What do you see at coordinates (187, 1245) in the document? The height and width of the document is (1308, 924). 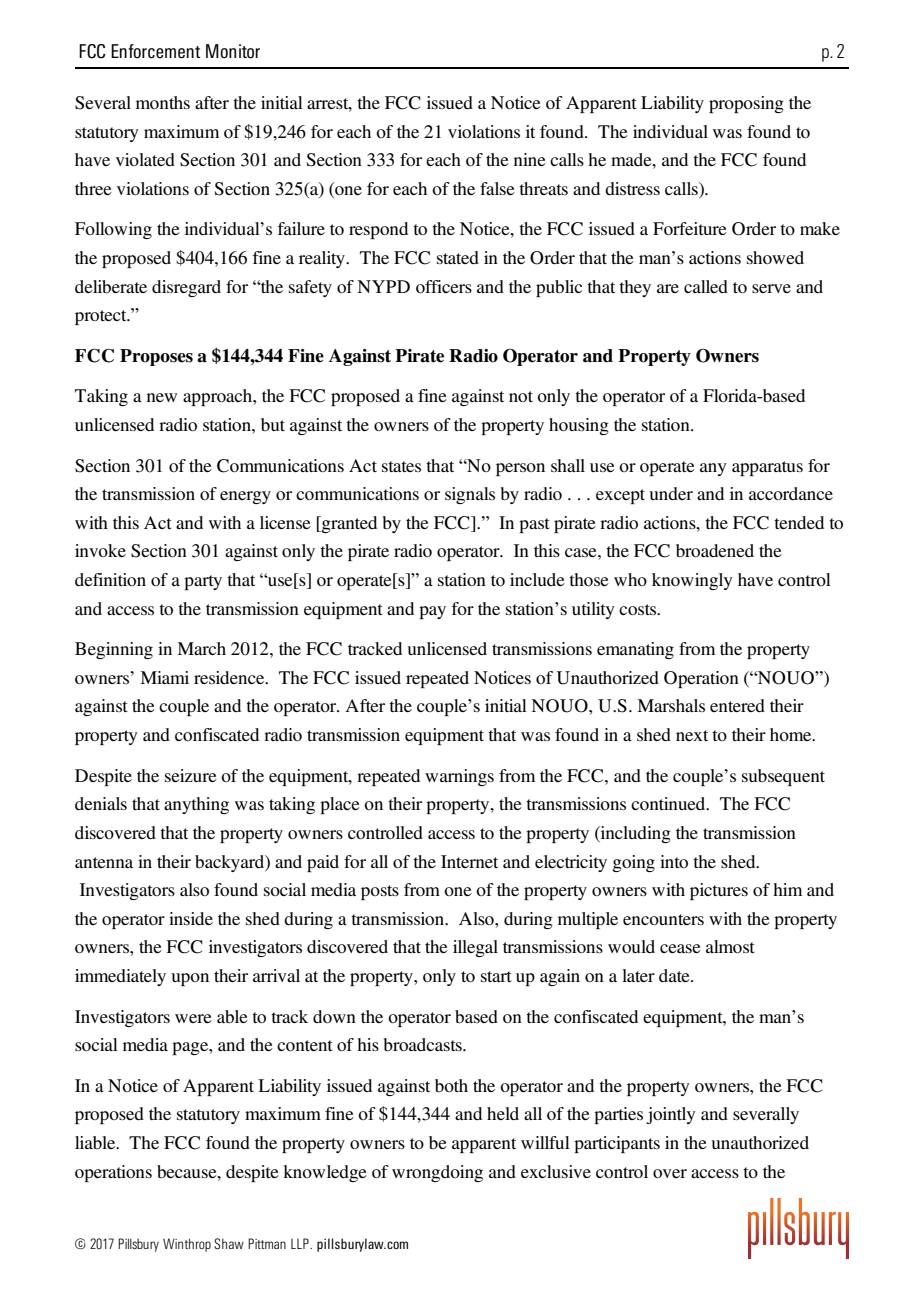 I see `Winthrop` at bounding box center [187, 1245].
